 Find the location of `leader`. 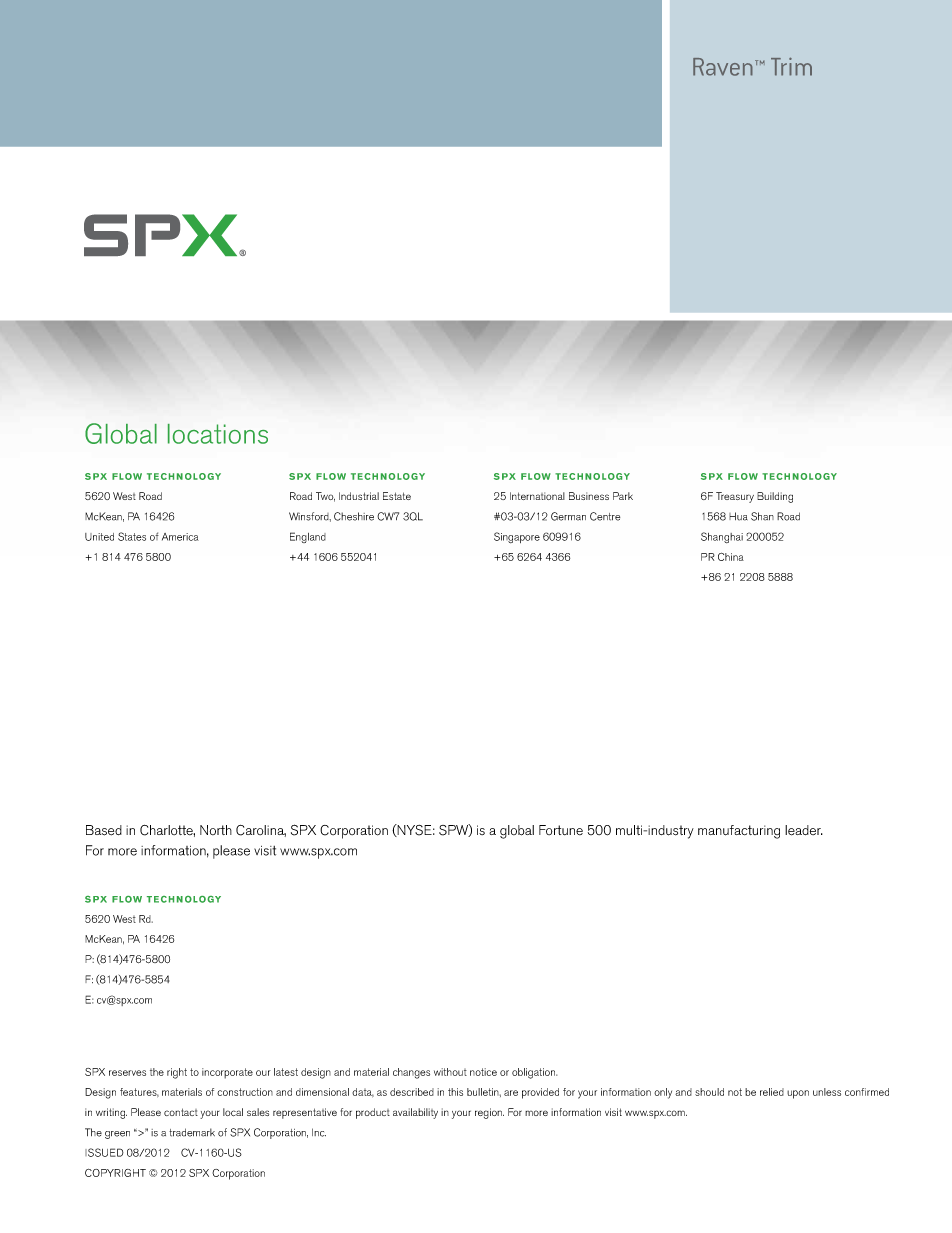

leader is located at coordinates (804, 830).
